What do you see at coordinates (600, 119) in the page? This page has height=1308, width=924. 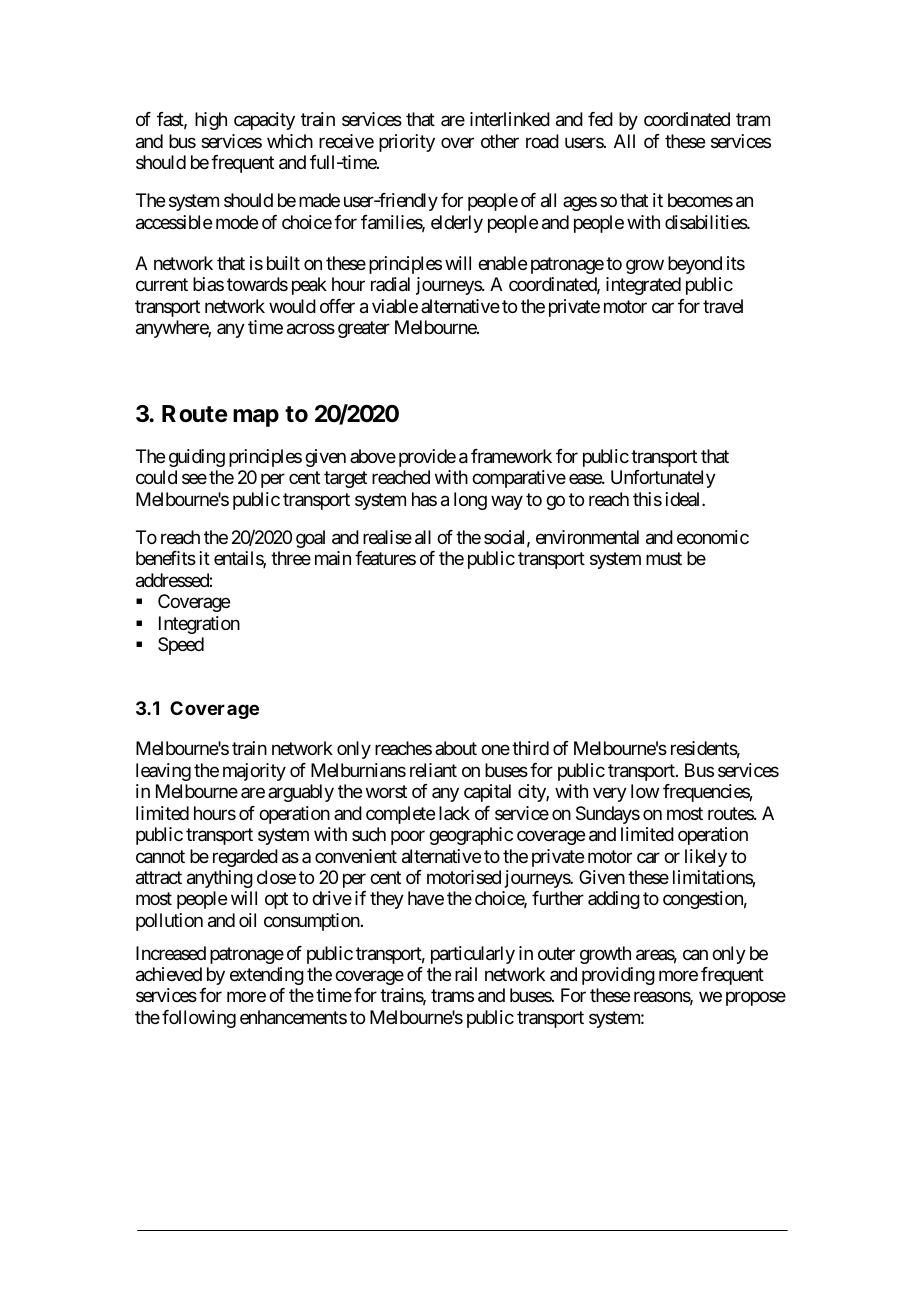 I see `fed` at bounding box center [600, 119].
